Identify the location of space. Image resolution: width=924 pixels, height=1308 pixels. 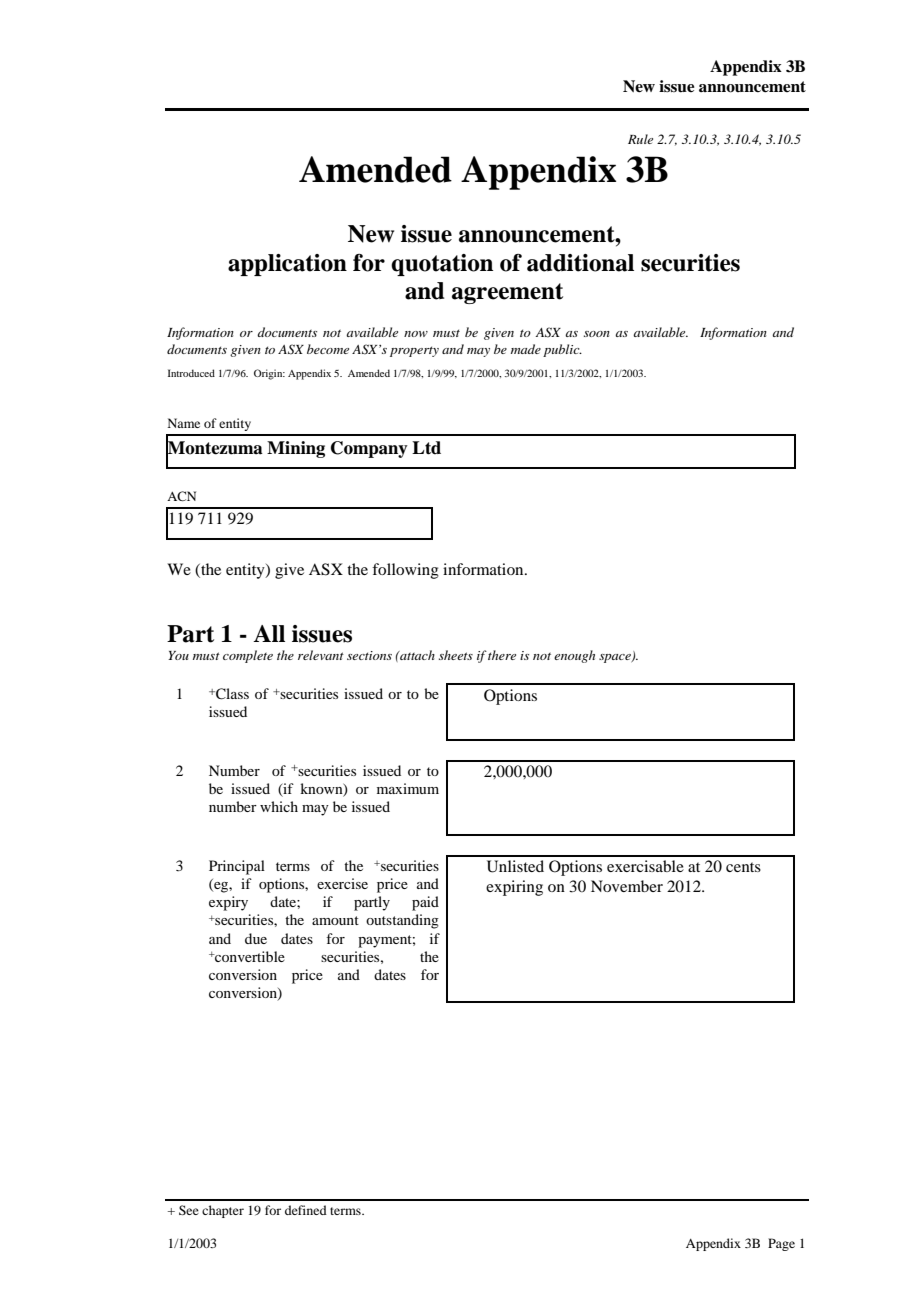
(616, 658).
